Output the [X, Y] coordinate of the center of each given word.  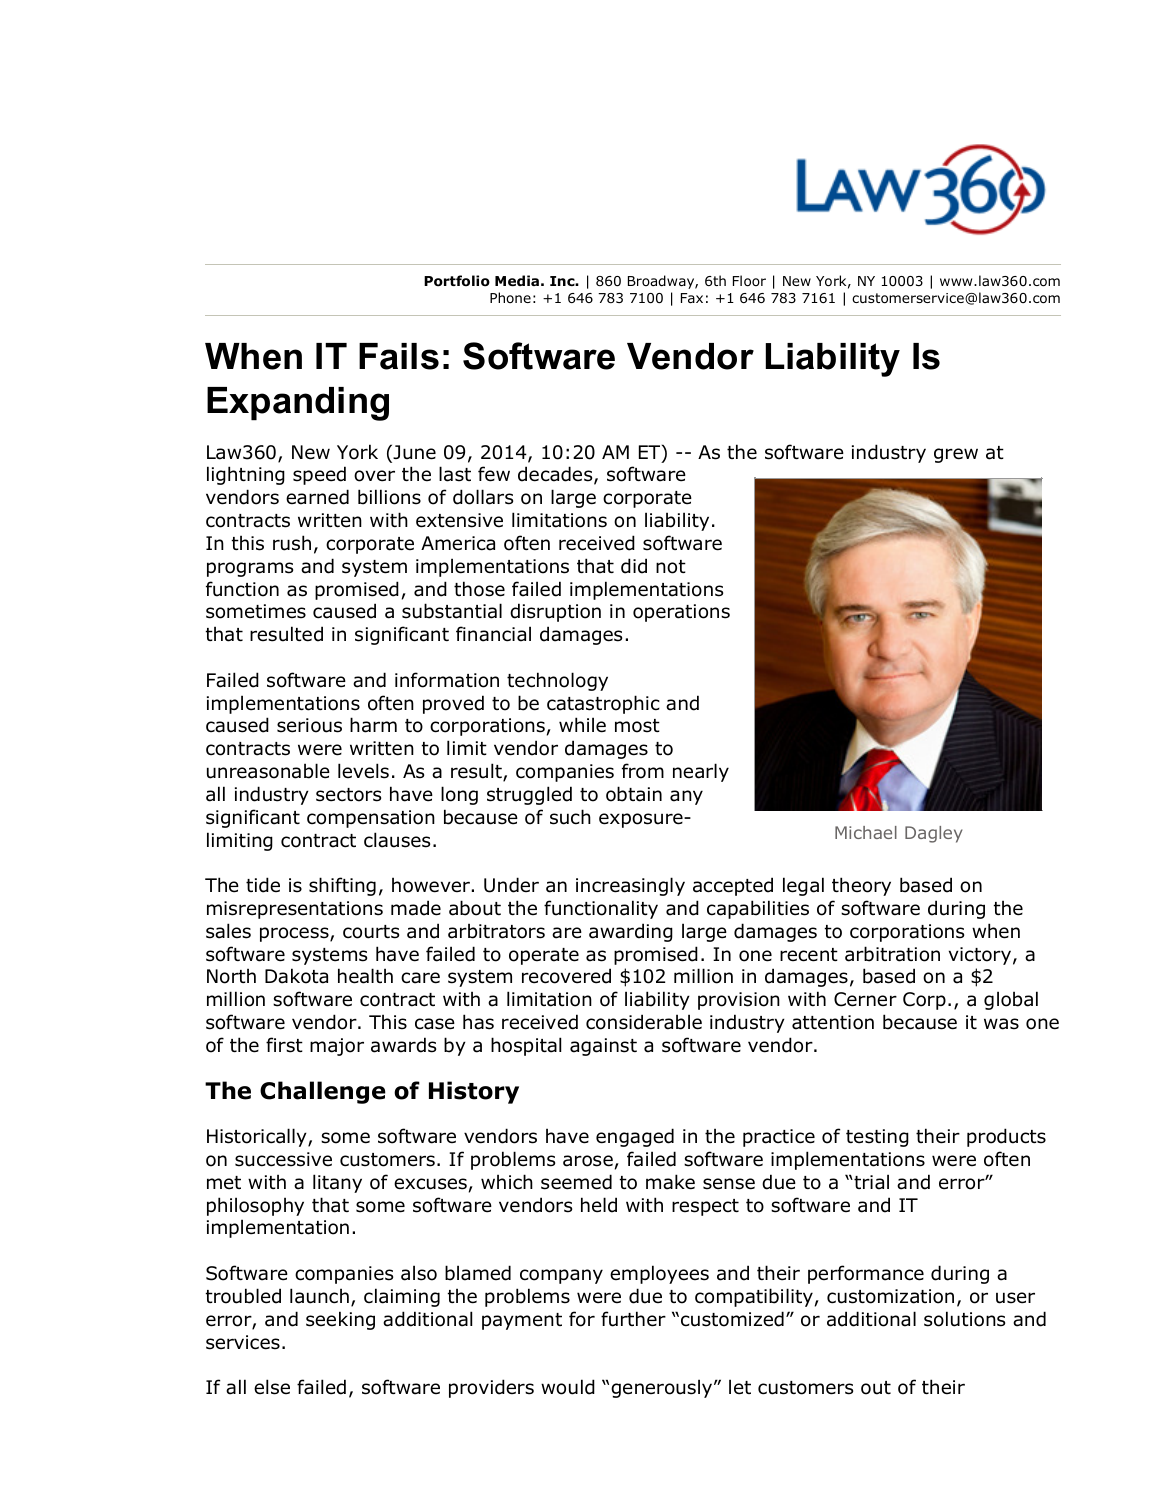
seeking [340, 1320]
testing [877, 1138]
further [633, 1319]
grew [956, 455]
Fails [399, 356]
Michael [866, 832]
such [570, 817]
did [634, 566]
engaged [635, 1137]
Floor [749, 281]
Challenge [323, 1092]
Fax [692, 298]
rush [292, 543]
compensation [371, 819]
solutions [964, 1319]
